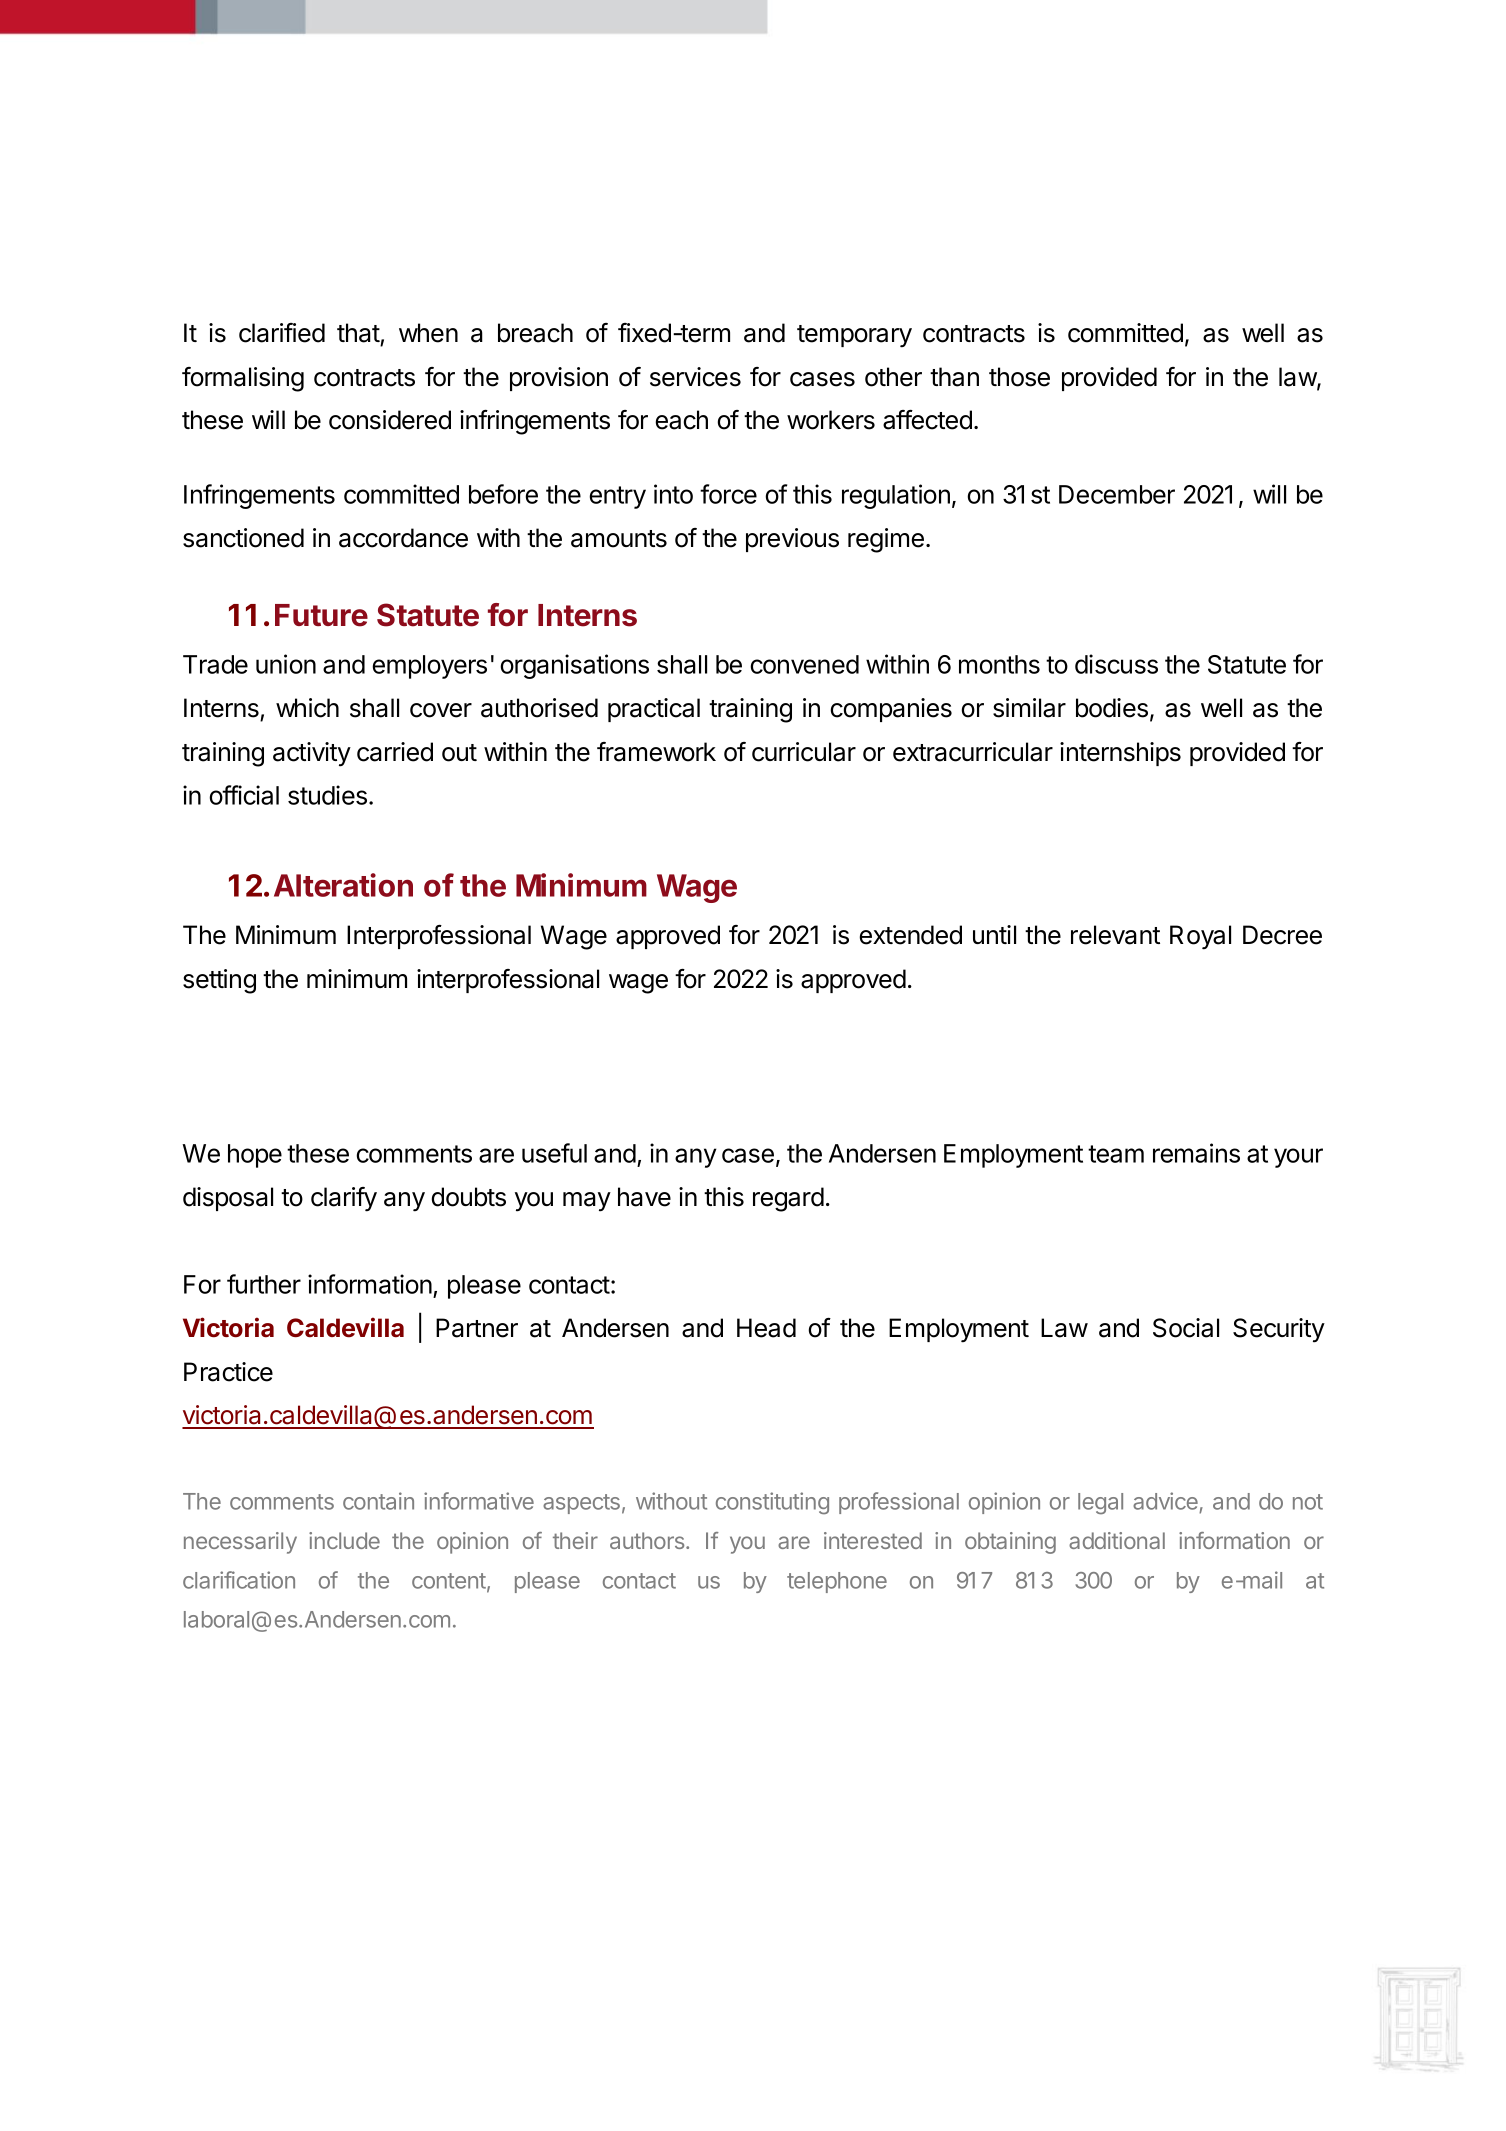  Describe the element at coordinates (910, 935) in the screenshot. I see `extended` at that location.
